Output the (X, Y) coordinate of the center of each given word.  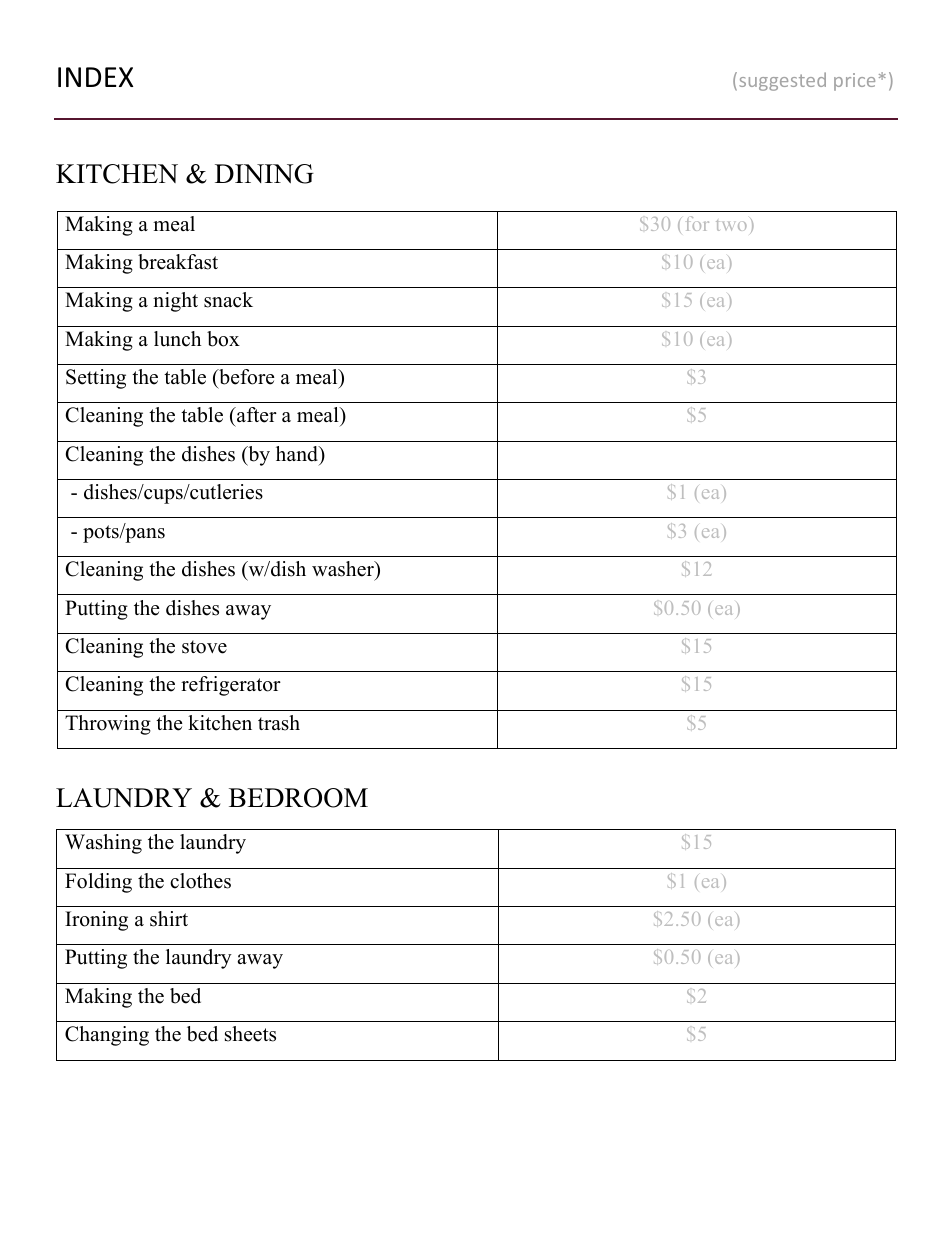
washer (344, 569)
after (256, 415)
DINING (264, 174)
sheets (250, 1034)
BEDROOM (298, 798)
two (731, 225)
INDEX (95, 77)
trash (279, 723)
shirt (169, 919)
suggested (782, 81)
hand (298, 455)
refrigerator (231, 686)
